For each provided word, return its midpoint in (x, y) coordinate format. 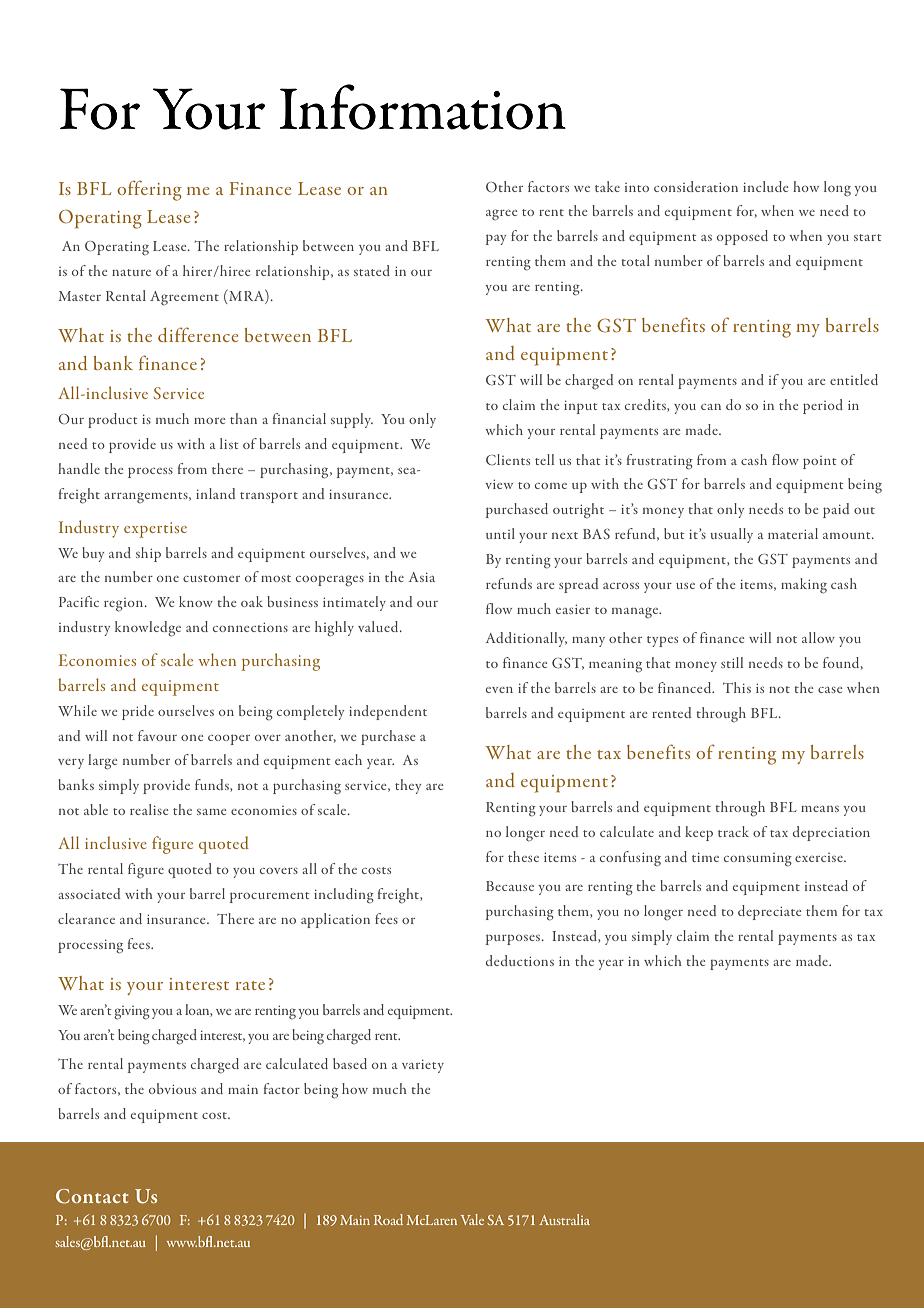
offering (149, 190)
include (765, 186)
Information (423, 107)
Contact (92, 1196)
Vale (472, 1219)
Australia (564, 1219)
